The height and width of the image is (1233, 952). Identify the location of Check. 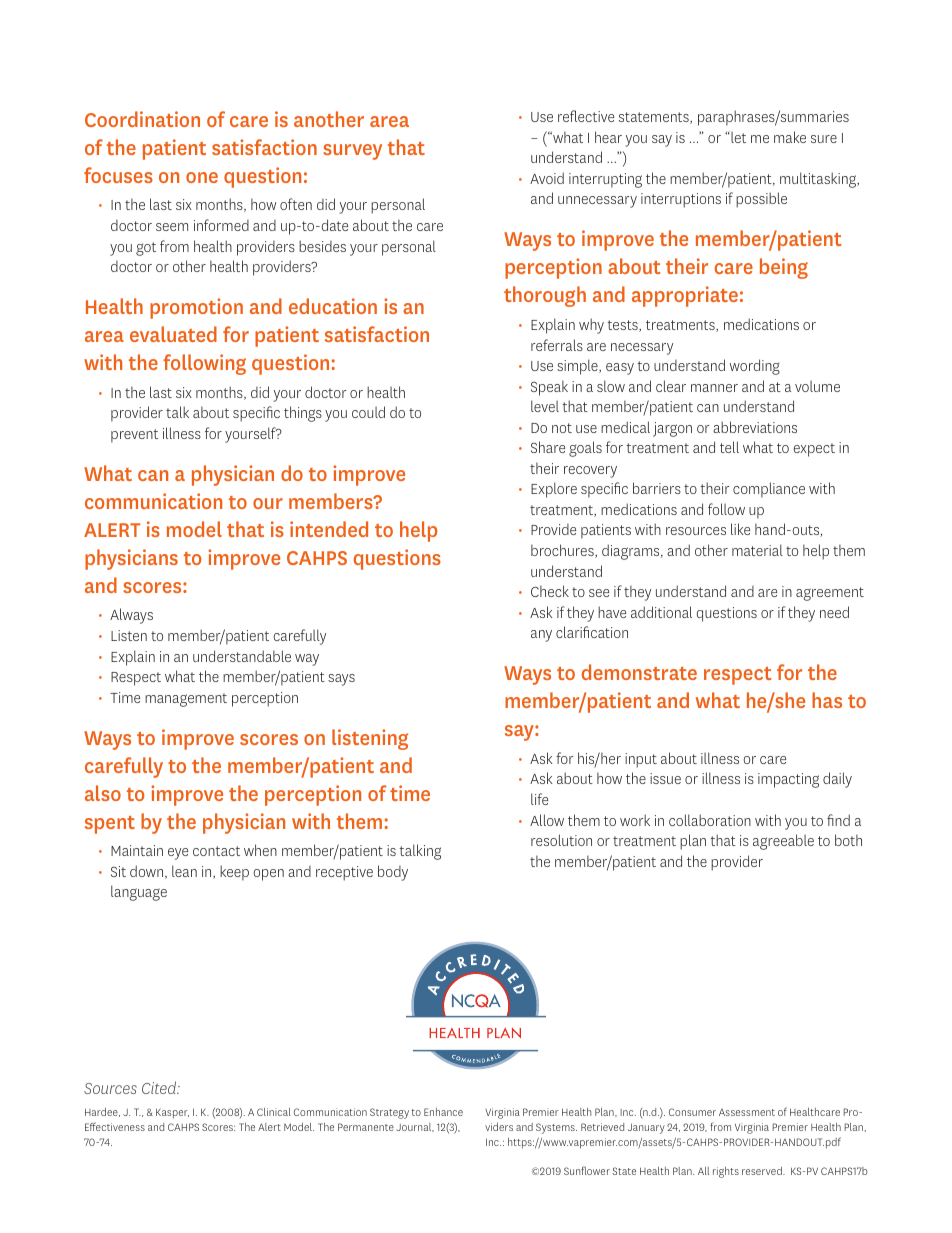
(550, 591).
